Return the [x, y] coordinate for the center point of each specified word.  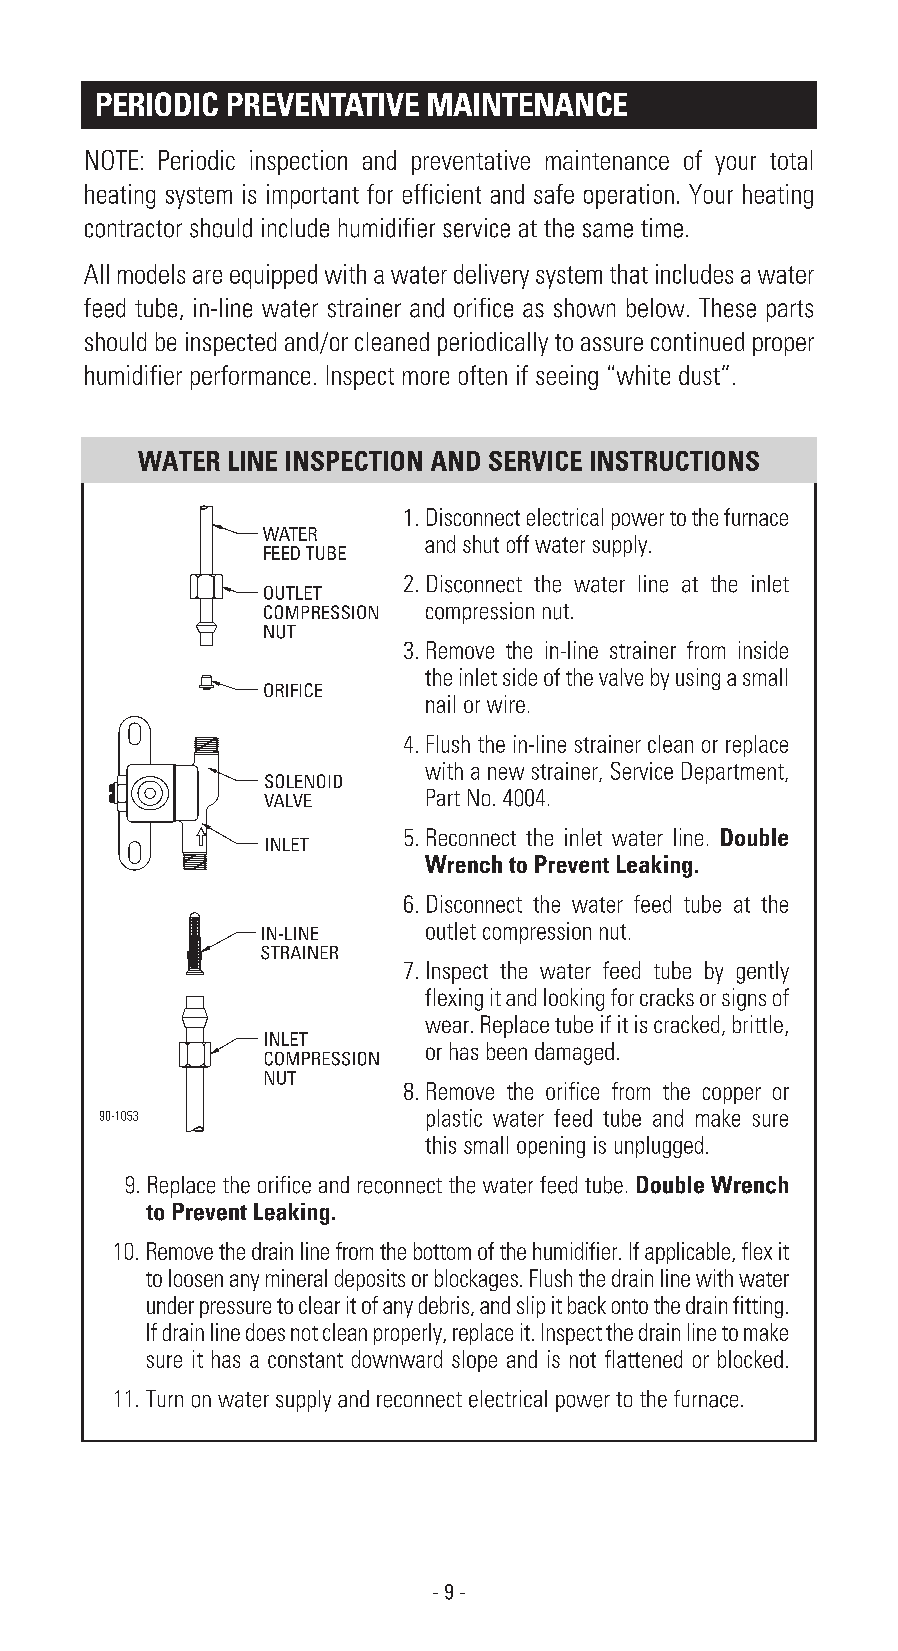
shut [481, 544]
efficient [442, 194]
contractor [133, 229]
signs [744, 999]
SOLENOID [303, 781]
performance [250, 377]
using [698, 679]
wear [448, 1026]
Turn [164, 1398]
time [662, 228]
